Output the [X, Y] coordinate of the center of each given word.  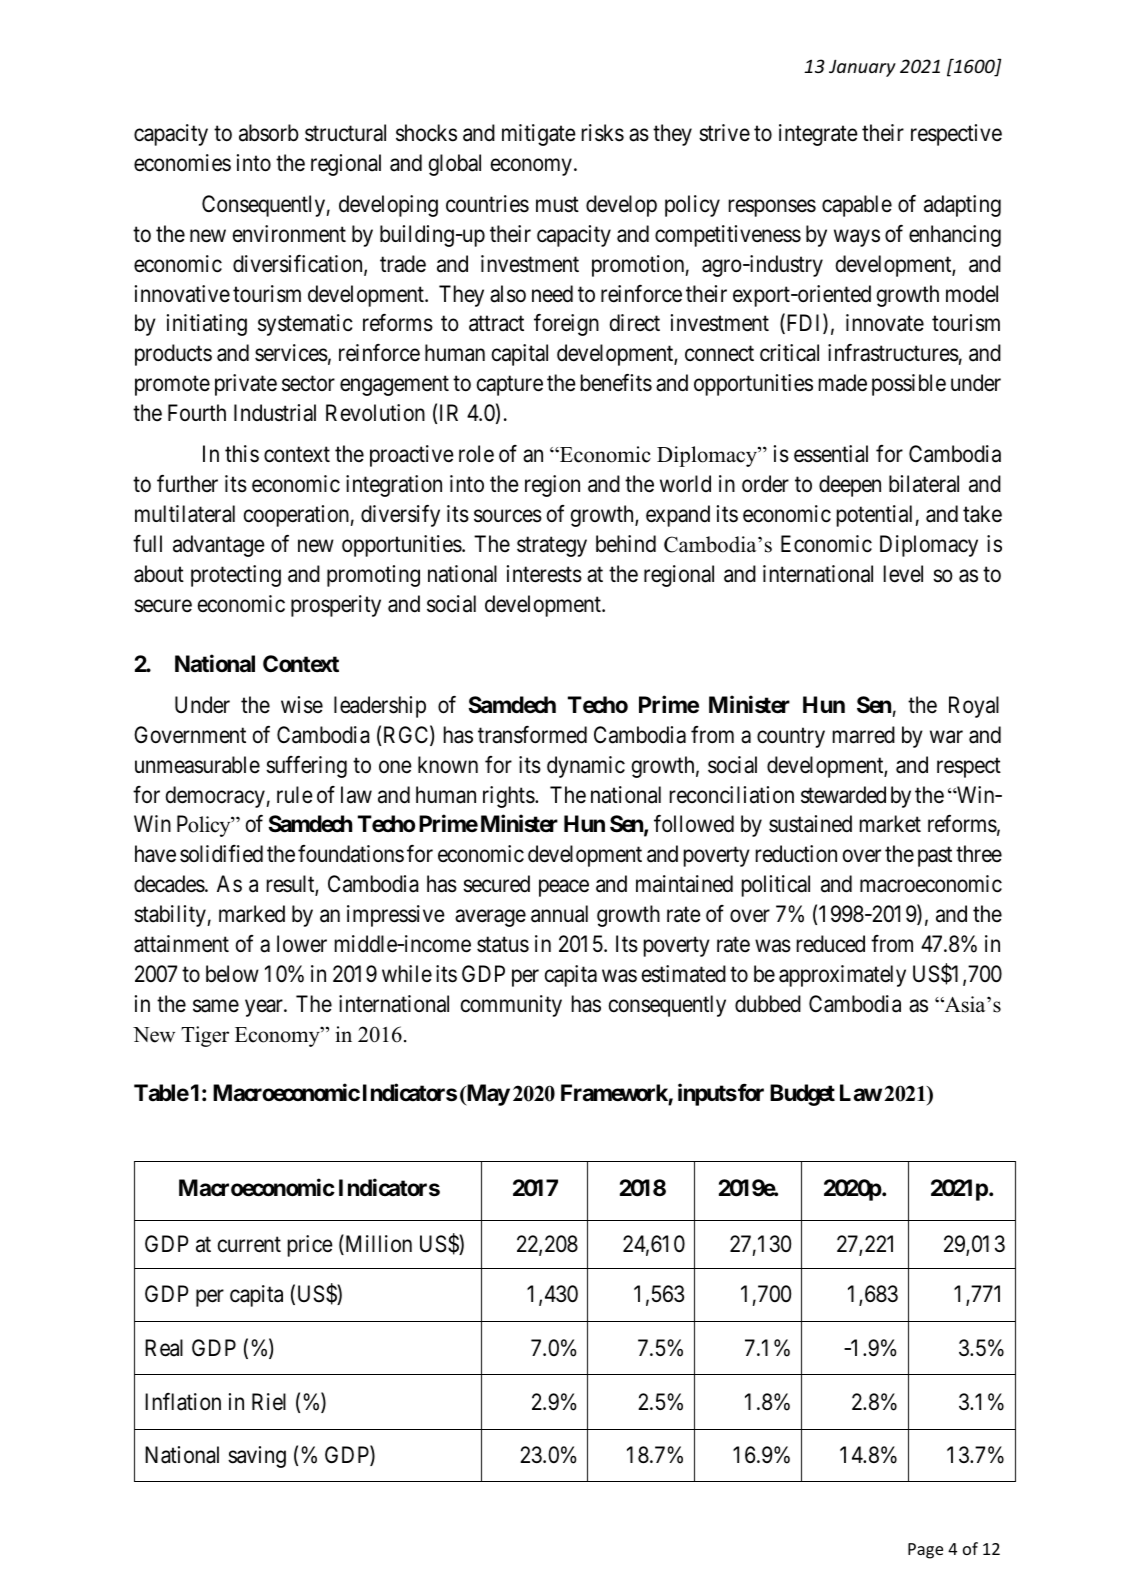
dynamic [586, 767]
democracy [215, 797]
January [862, 68]
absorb [269, 133]
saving [257, 1457]
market [890, 824]
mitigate [539, 135]
